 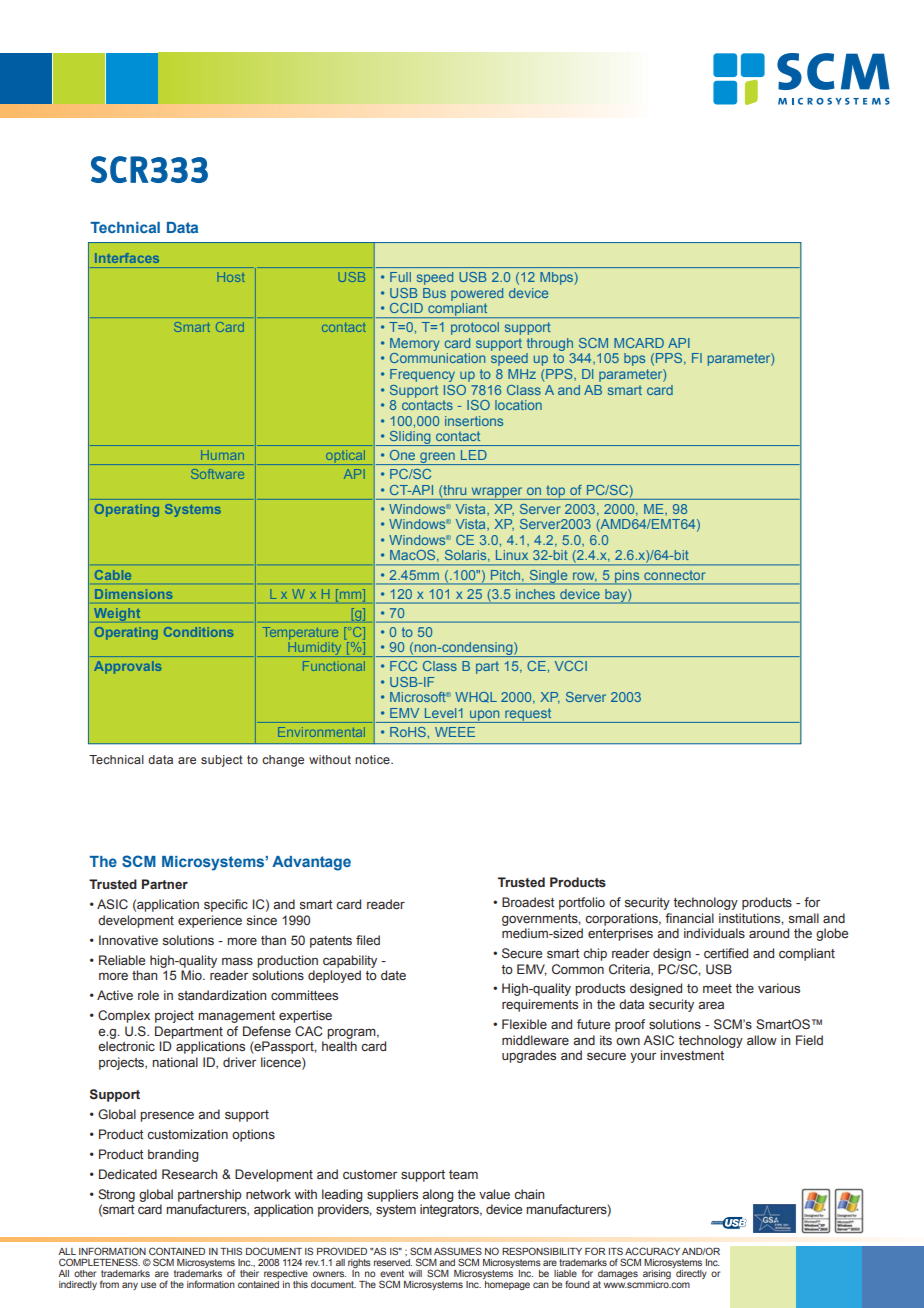 What do you see at coordinates (550, 344) in the screenshot?
I see `through` at bounding box center [550, 344].
